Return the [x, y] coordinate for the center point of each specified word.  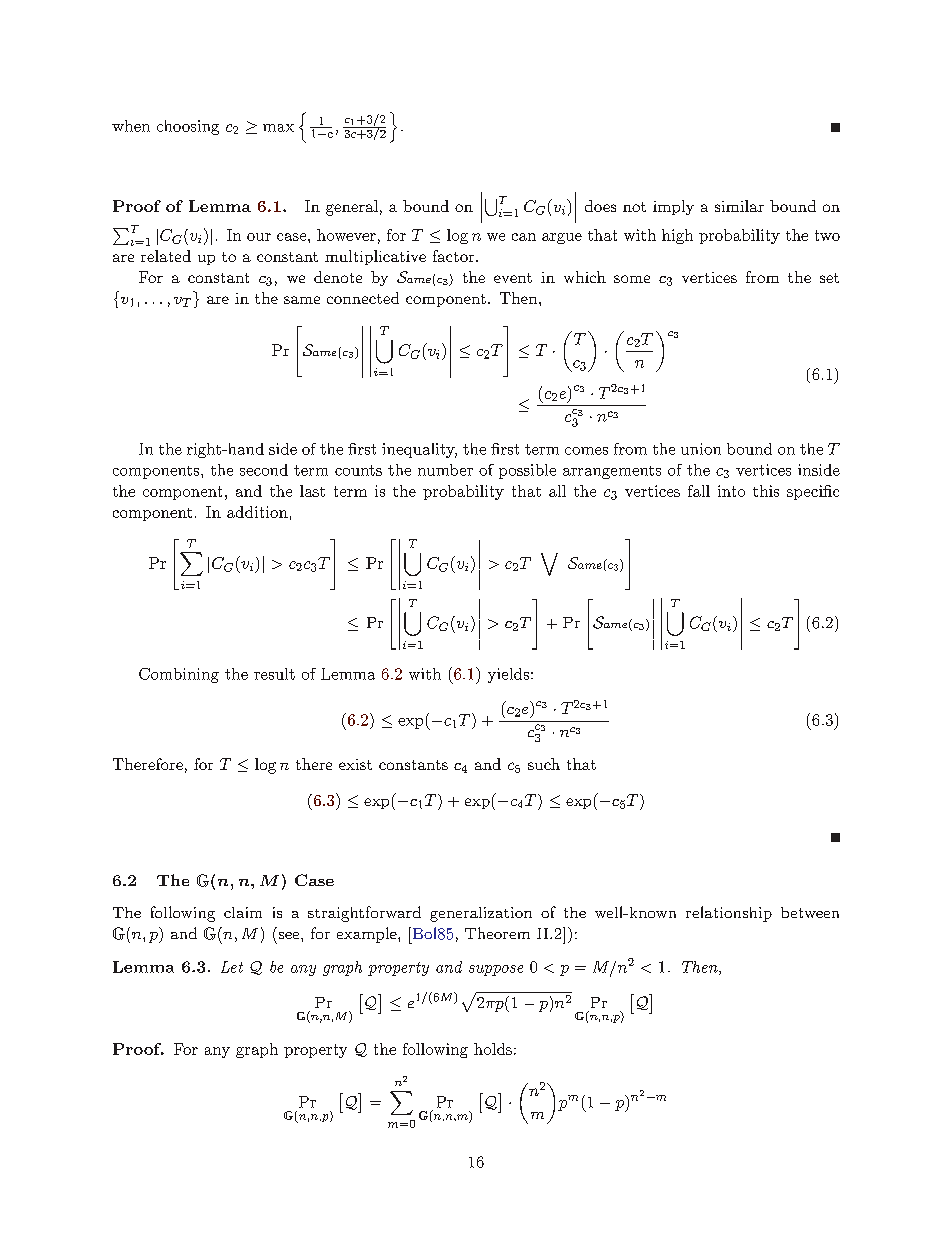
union [701, 449]
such [544, 764]
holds [493, 1049]
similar [739, 206]
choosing [188, 127]
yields [508, 675]
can [524, 237]
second [264, 470]
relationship [729, 914]
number [445, 470]
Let [232, 967]
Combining [179, 675]
